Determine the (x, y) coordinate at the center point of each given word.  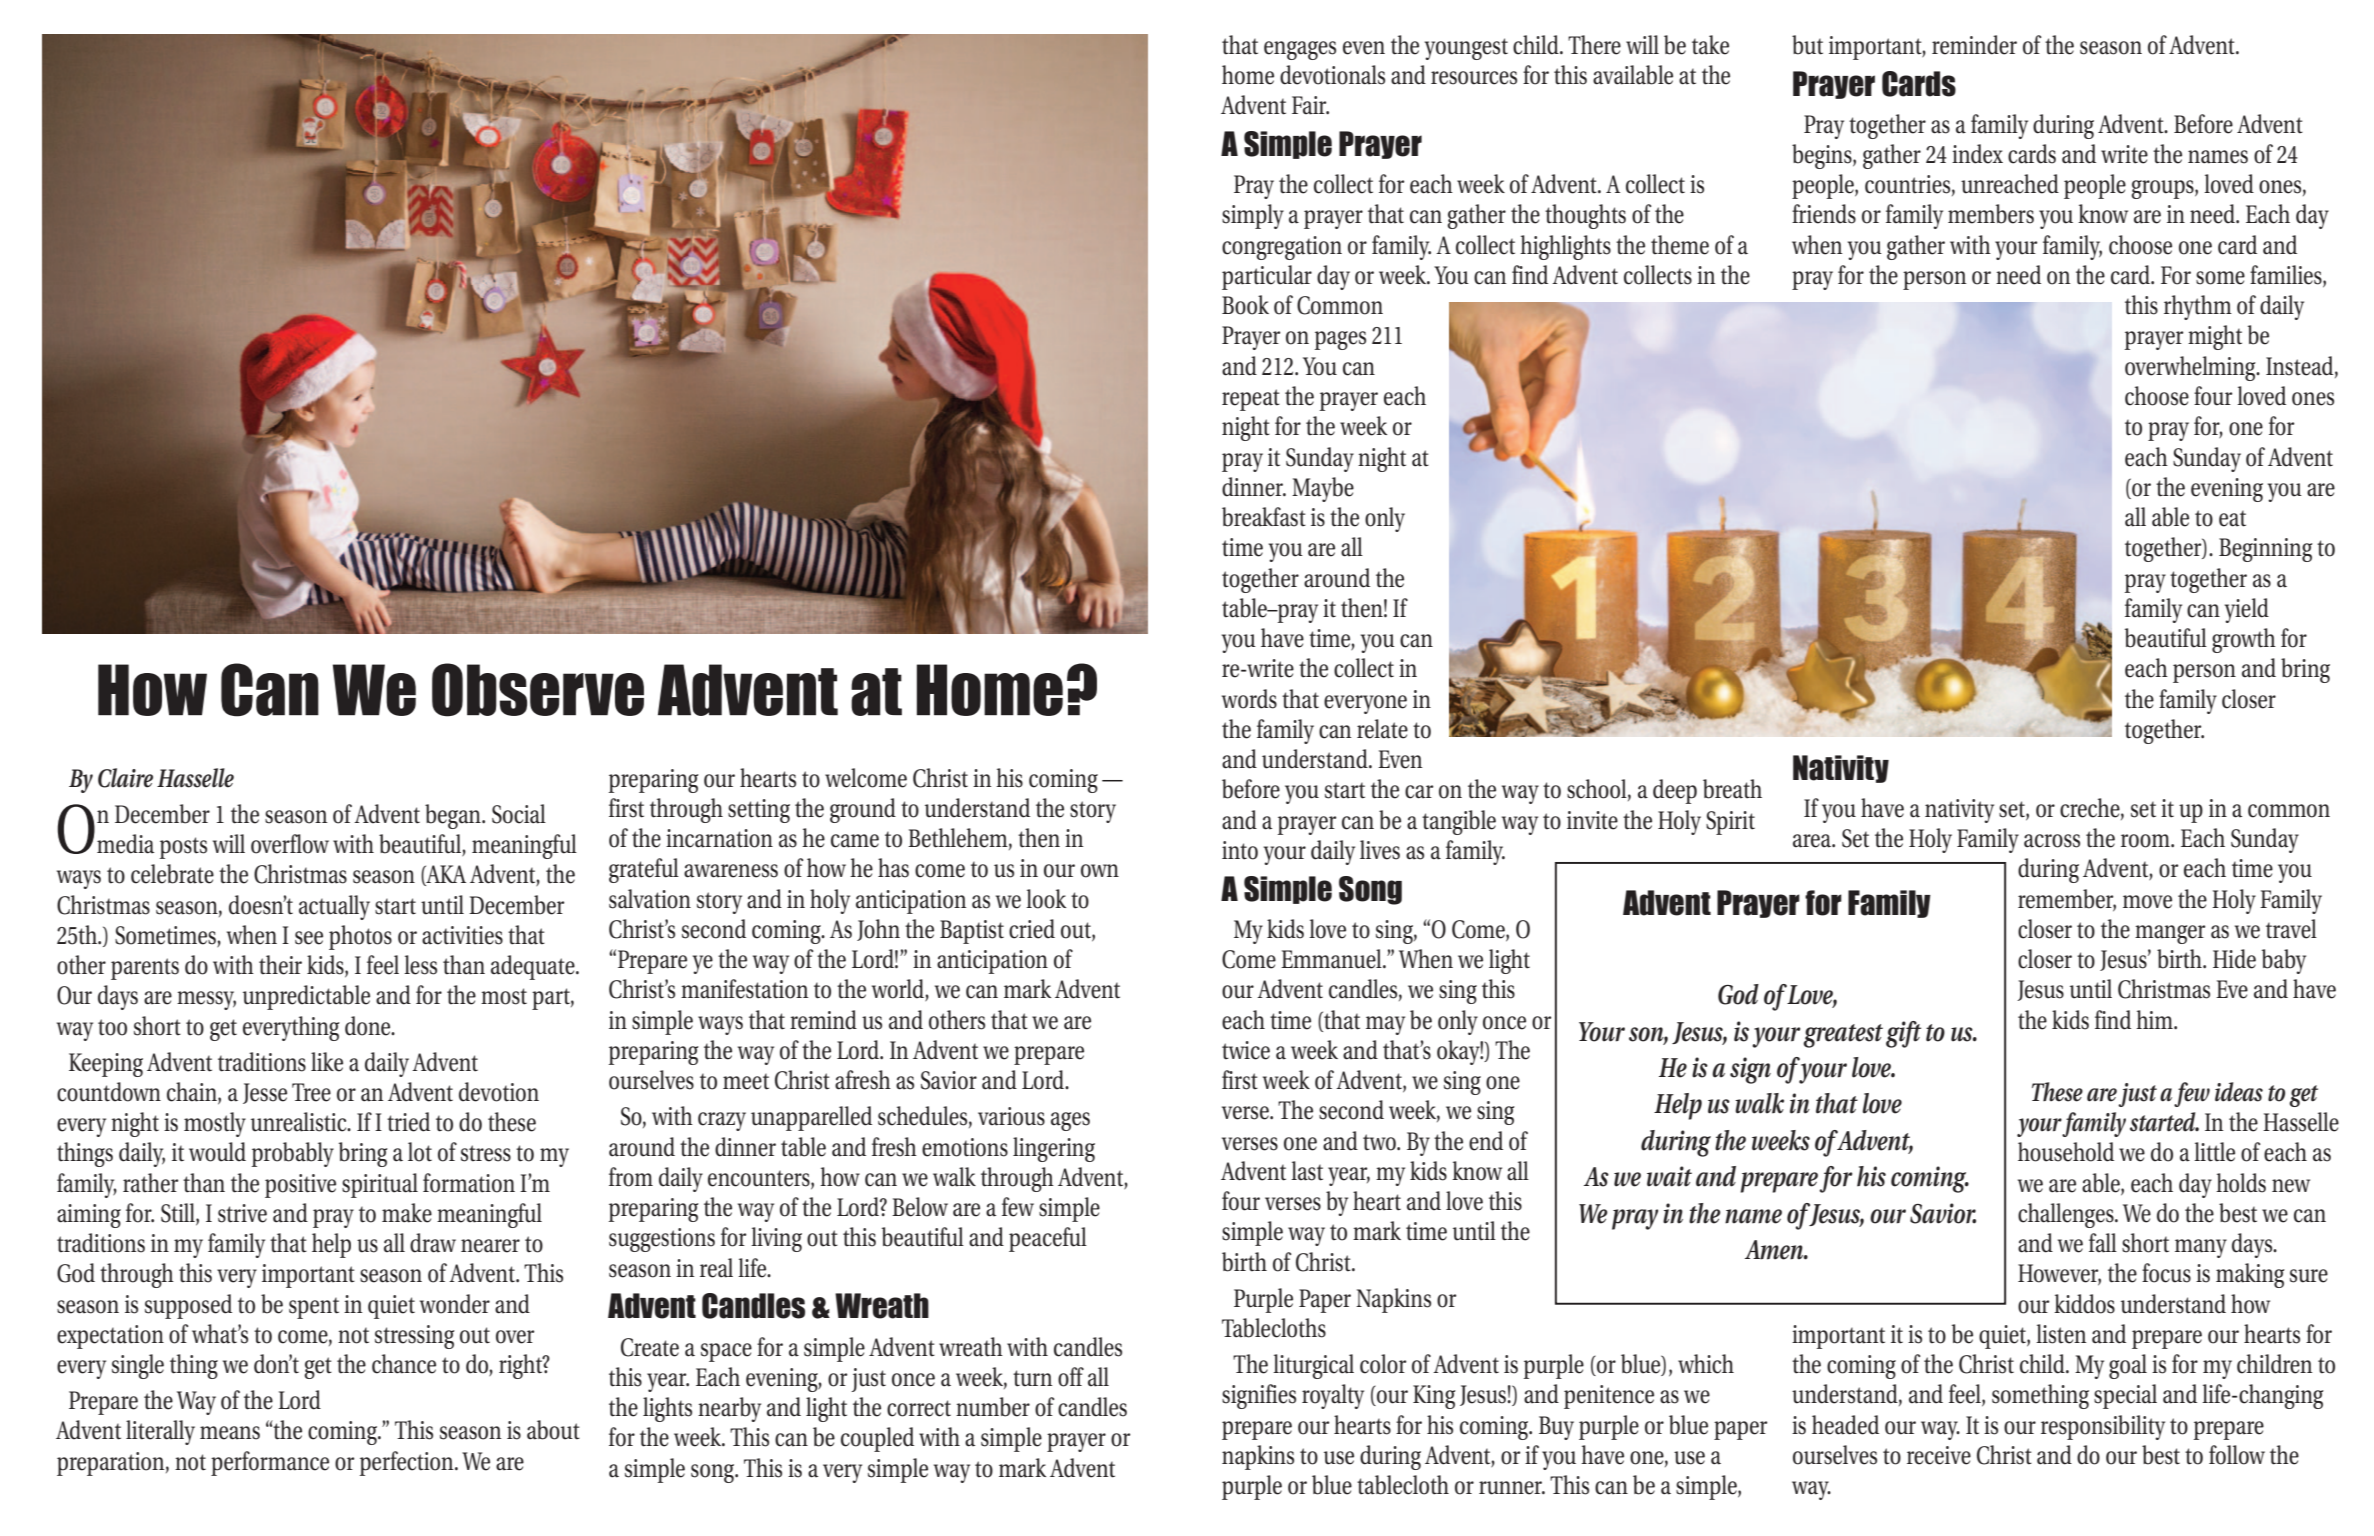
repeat (1251, 400)
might (2215, 337)
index (1977, 154)
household (2066, 1152)
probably (293, 1154)
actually (334, 907)
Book (1245, 305)
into (1240, 850)
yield (2247, 610)
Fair (1310, 105)
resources (1474, 78)
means (230, 1433)
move (2147, 902)
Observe (538, 690)
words (1249, 699)
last (1307, 1171)
